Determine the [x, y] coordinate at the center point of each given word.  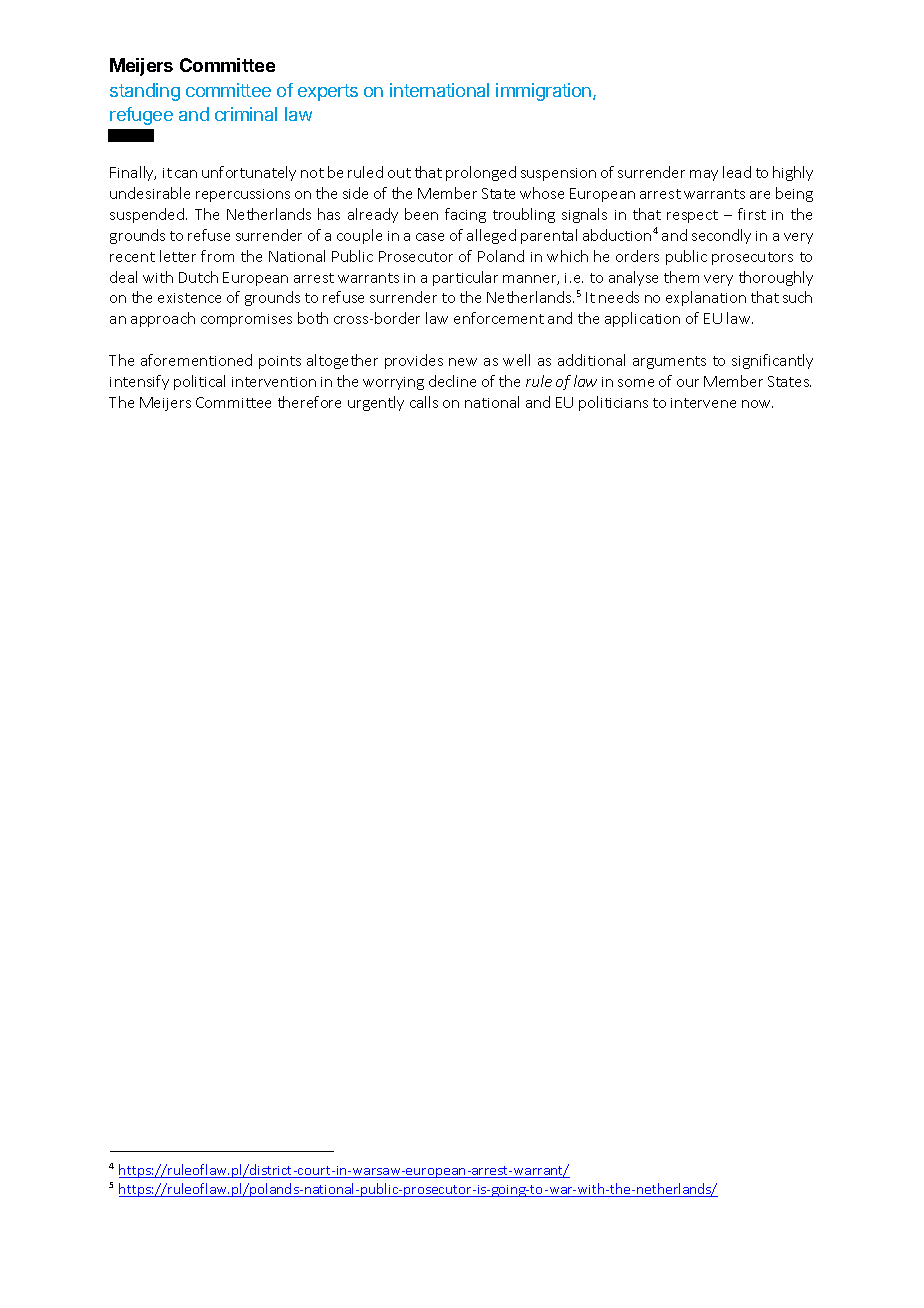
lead [737, 172]
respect [692, 216]
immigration [545, 92]
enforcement [499, 318]
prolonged [481, 173]
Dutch [198, 277]
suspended [147, 215]
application [642, 319]
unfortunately [249, 173]
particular [465, 278]
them [681, 277]
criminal [246, 114]
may [704, 175]
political [199, 382]
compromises [246, 320]
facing [465, 215]
